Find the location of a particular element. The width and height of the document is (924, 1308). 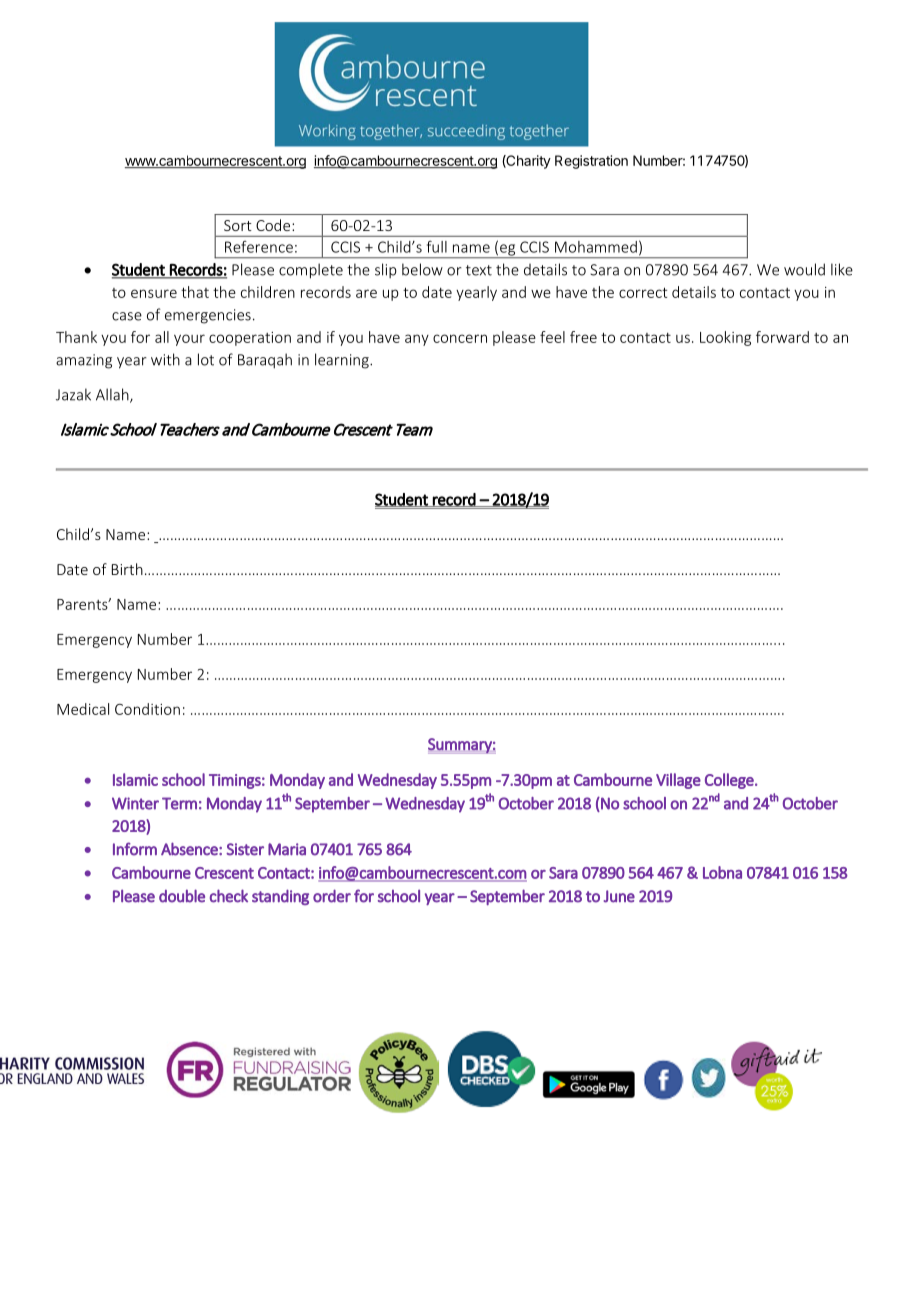

Village is located at coordinates (678, 781).
